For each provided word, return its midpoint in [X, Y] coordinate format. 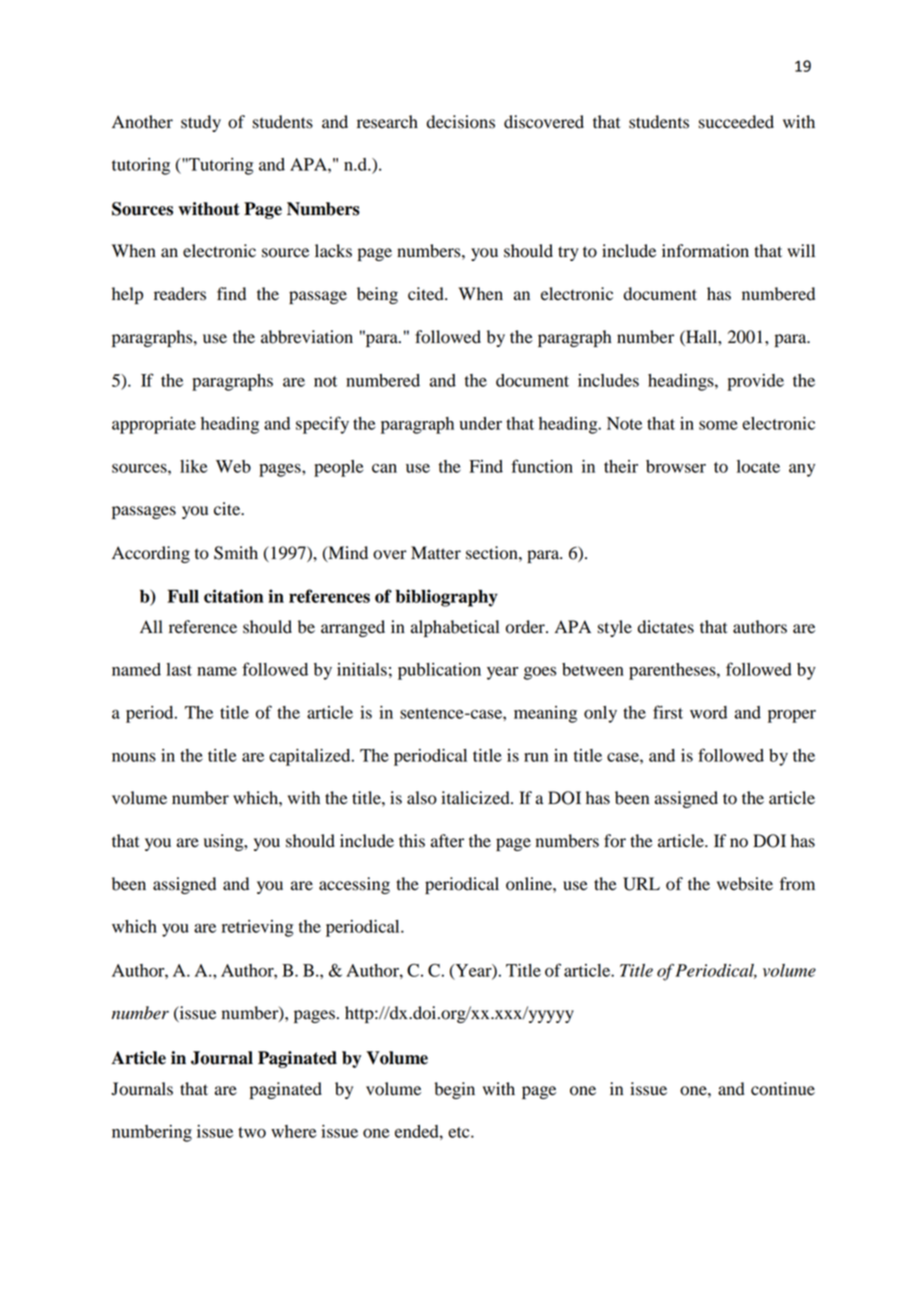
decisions [461, 122]
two [252, 1132]
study [201, 123]
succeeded [736, 122]
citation [233, 596]
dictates [666, 627]
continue [783, 1089]
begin [454, 1090]
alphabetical [455, 628]
